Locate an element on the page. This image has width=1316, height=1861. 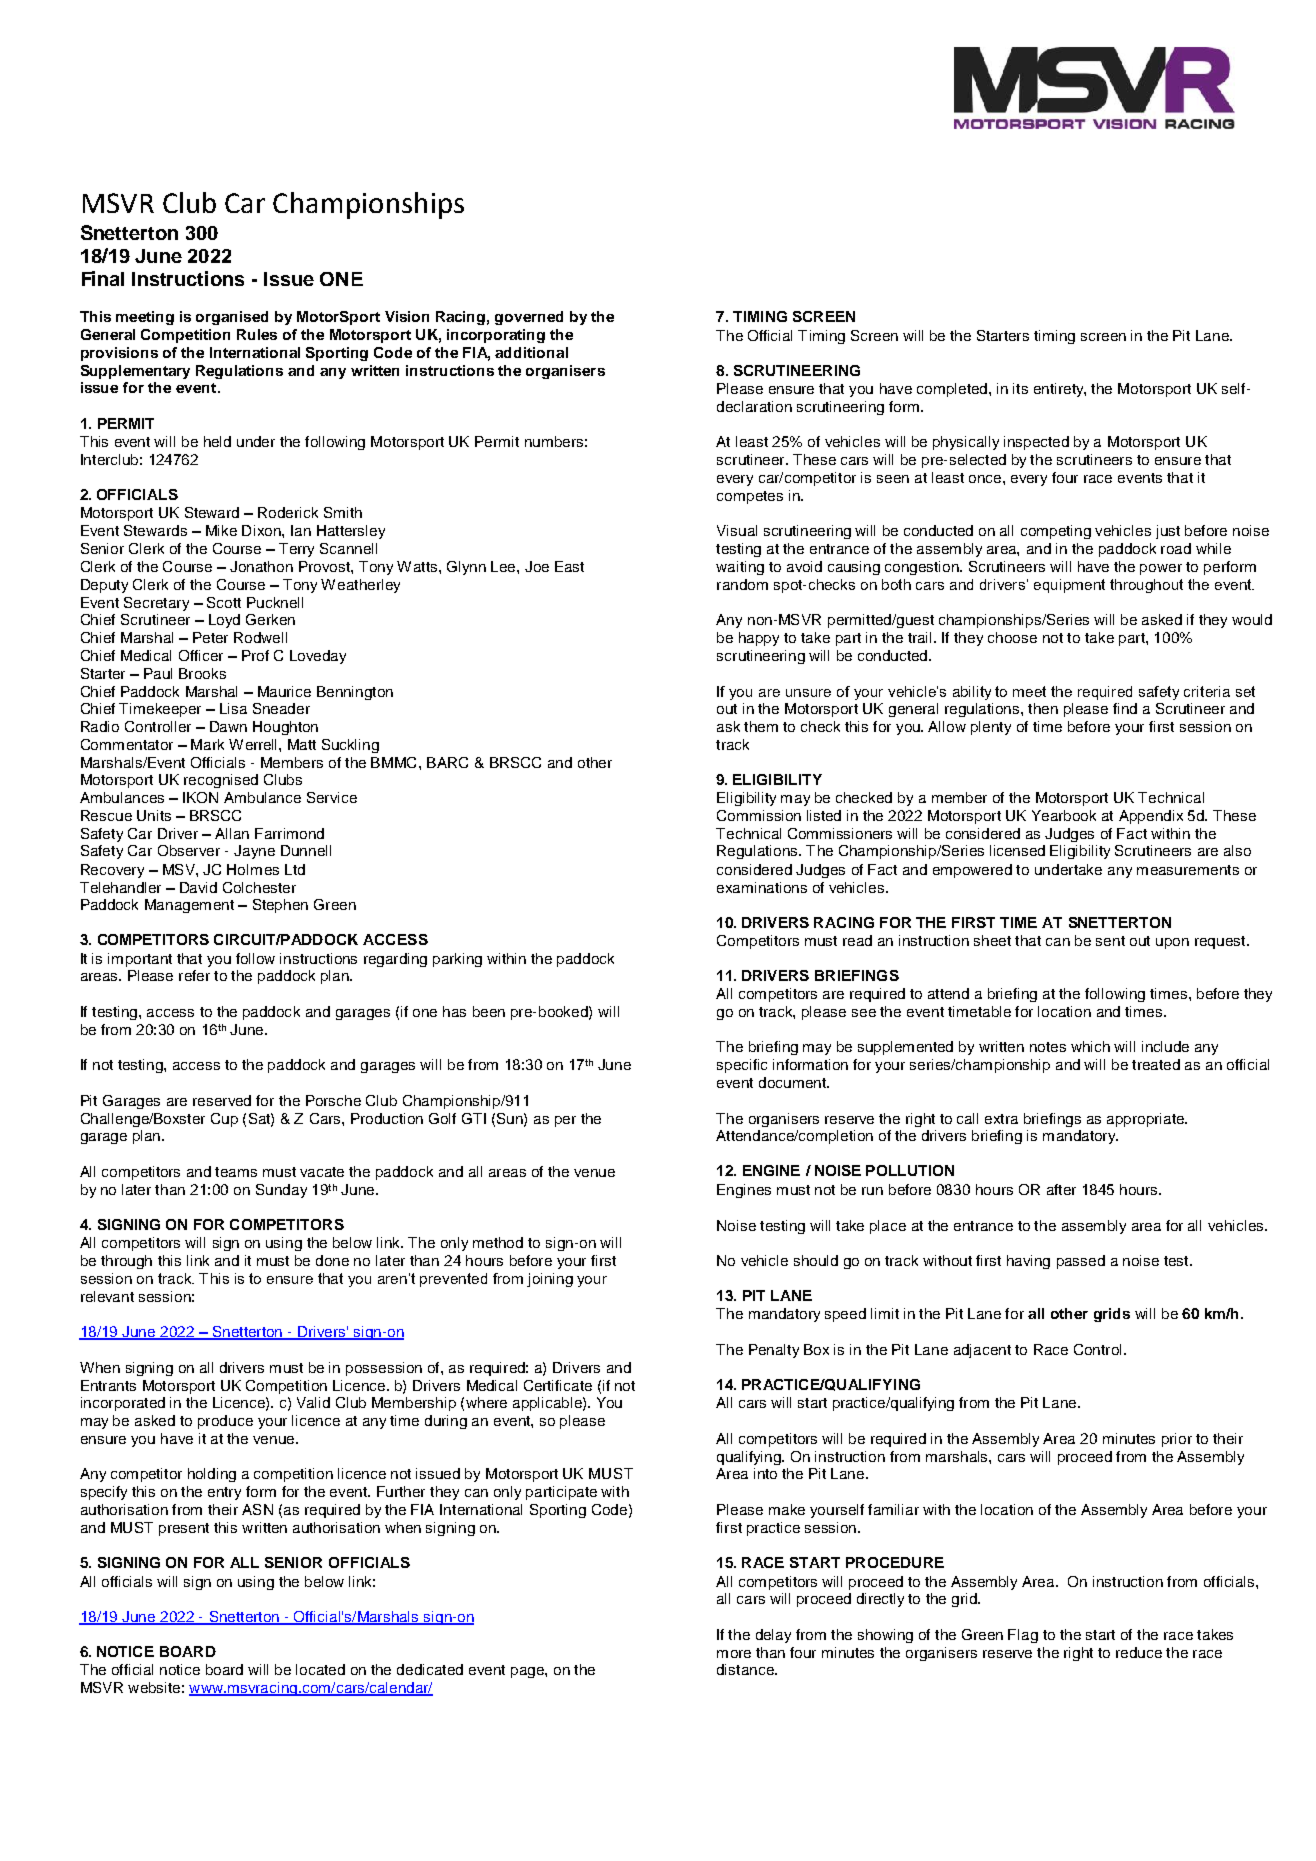
Penalty is located at coordinates (774, 1351).
